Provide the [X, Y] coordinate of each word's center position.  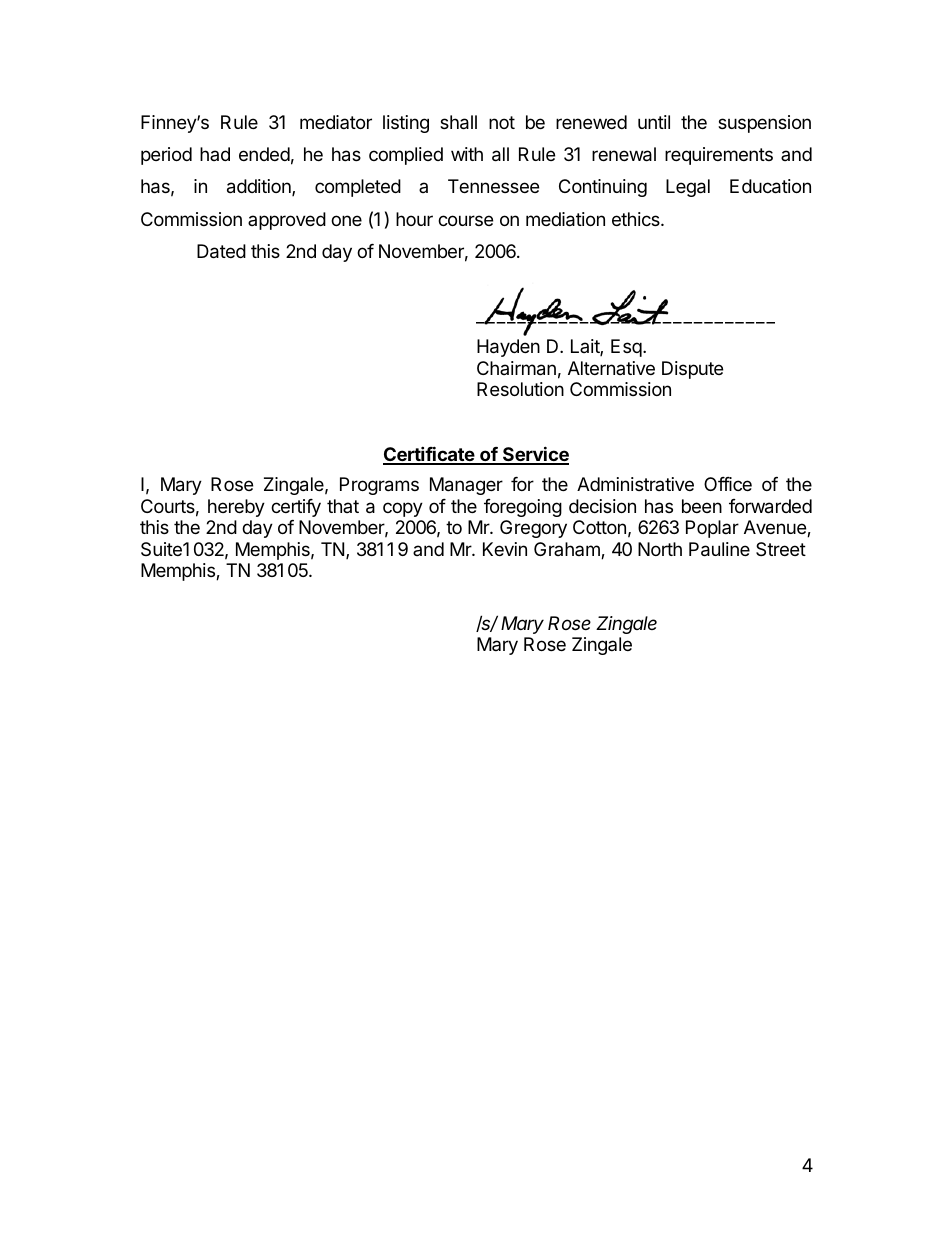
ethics [637, 219]
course [465, 220]
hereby [236, 508]
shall [458, 122]
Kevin [505, 549]
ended [264, 154]
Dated [221, 251]
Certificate [429, 455]
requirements [719, 156]
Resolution [520, 389]
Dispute [692, 370]
